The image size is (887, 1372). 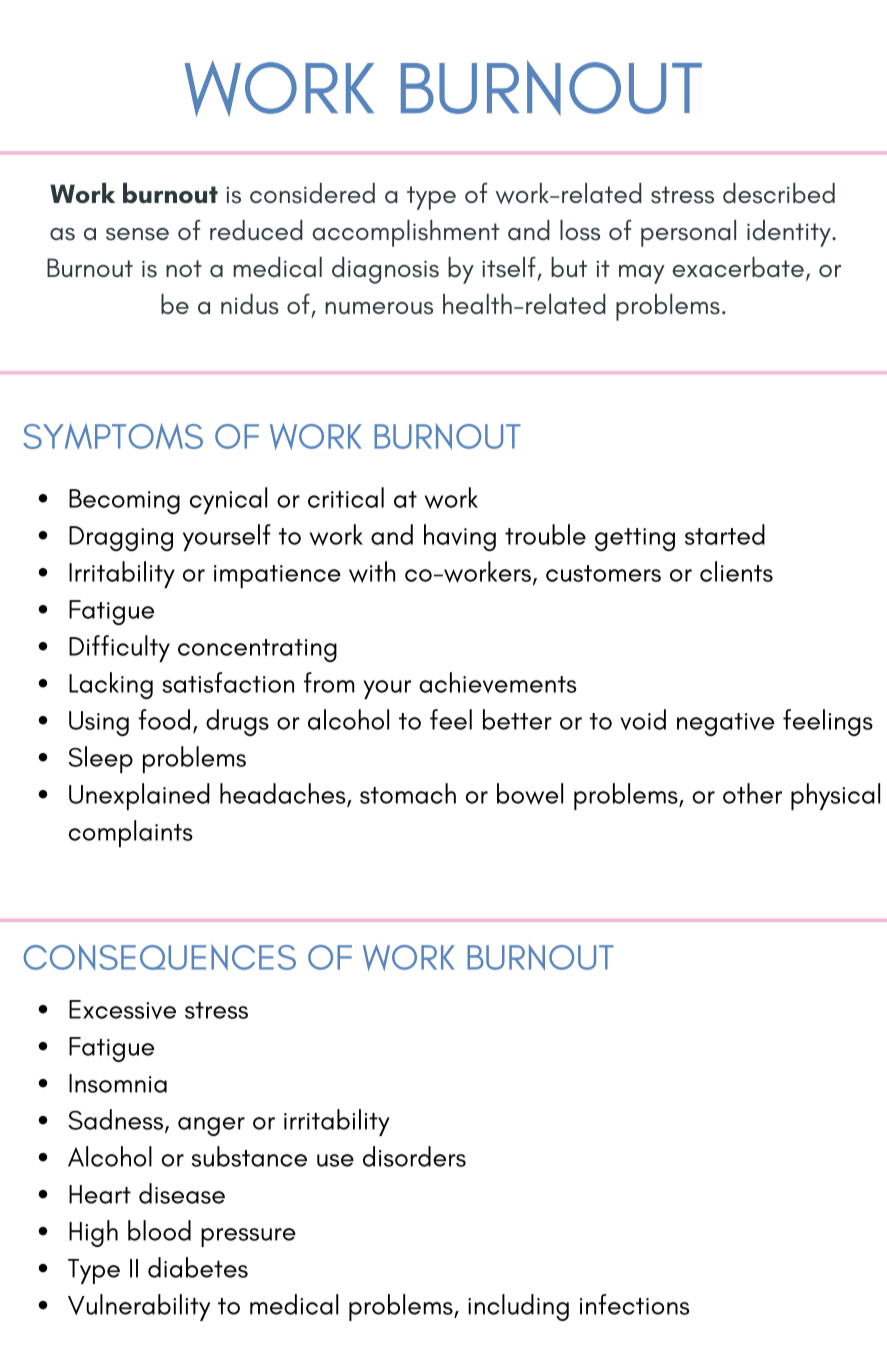 What do you see at coordinates (122, 1009) in the screenshot?
I see `Excessive` at bounding box center [122, 1009].
